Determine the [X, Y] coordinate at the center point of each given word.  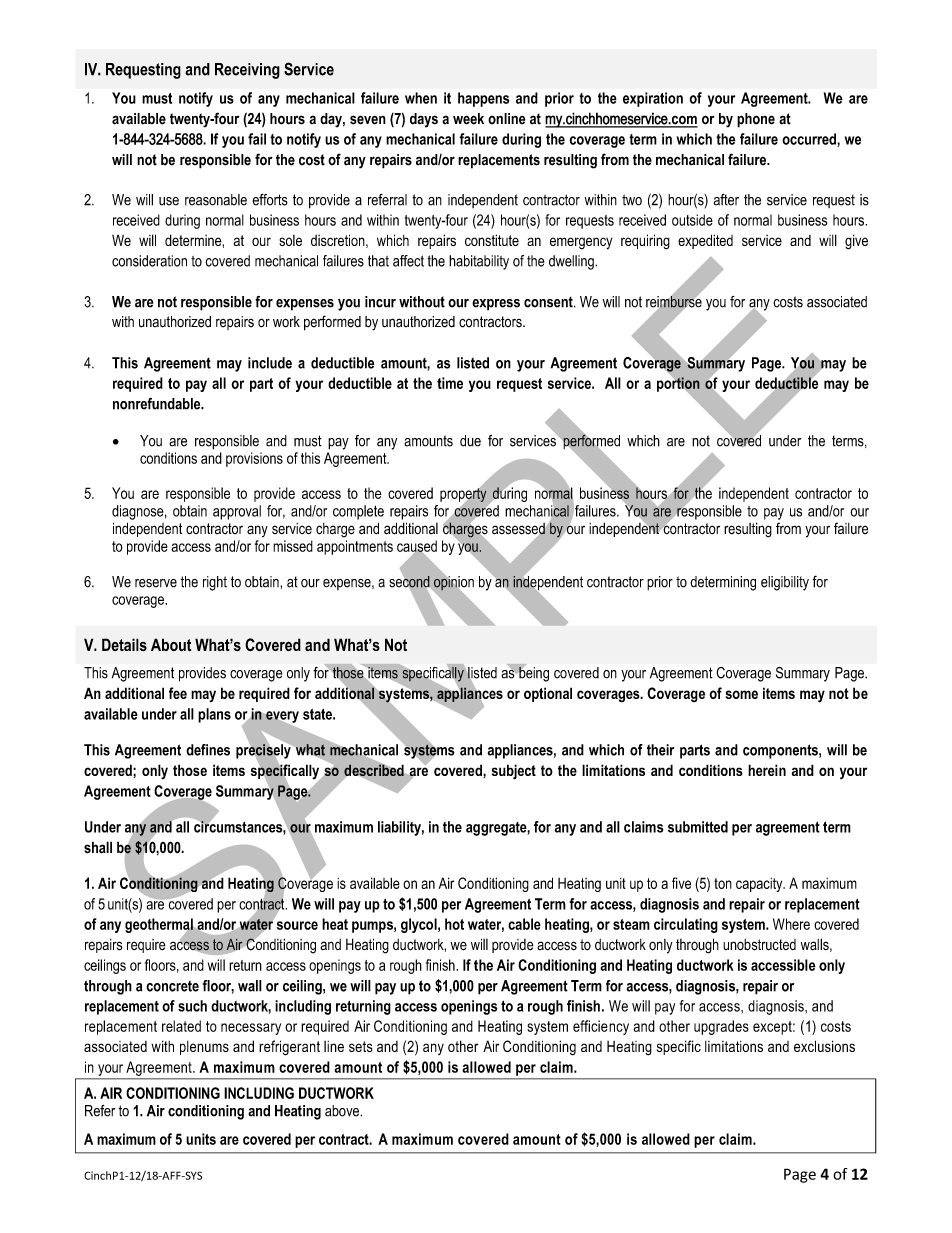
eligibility [785, 583]
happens [483, 99]
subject [514, 772]
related [181, 1026]
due [470, 441]
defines [208, 750]
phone [756, 120]
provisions [254, 459]
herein [767, 770]
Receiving [247, 71]
